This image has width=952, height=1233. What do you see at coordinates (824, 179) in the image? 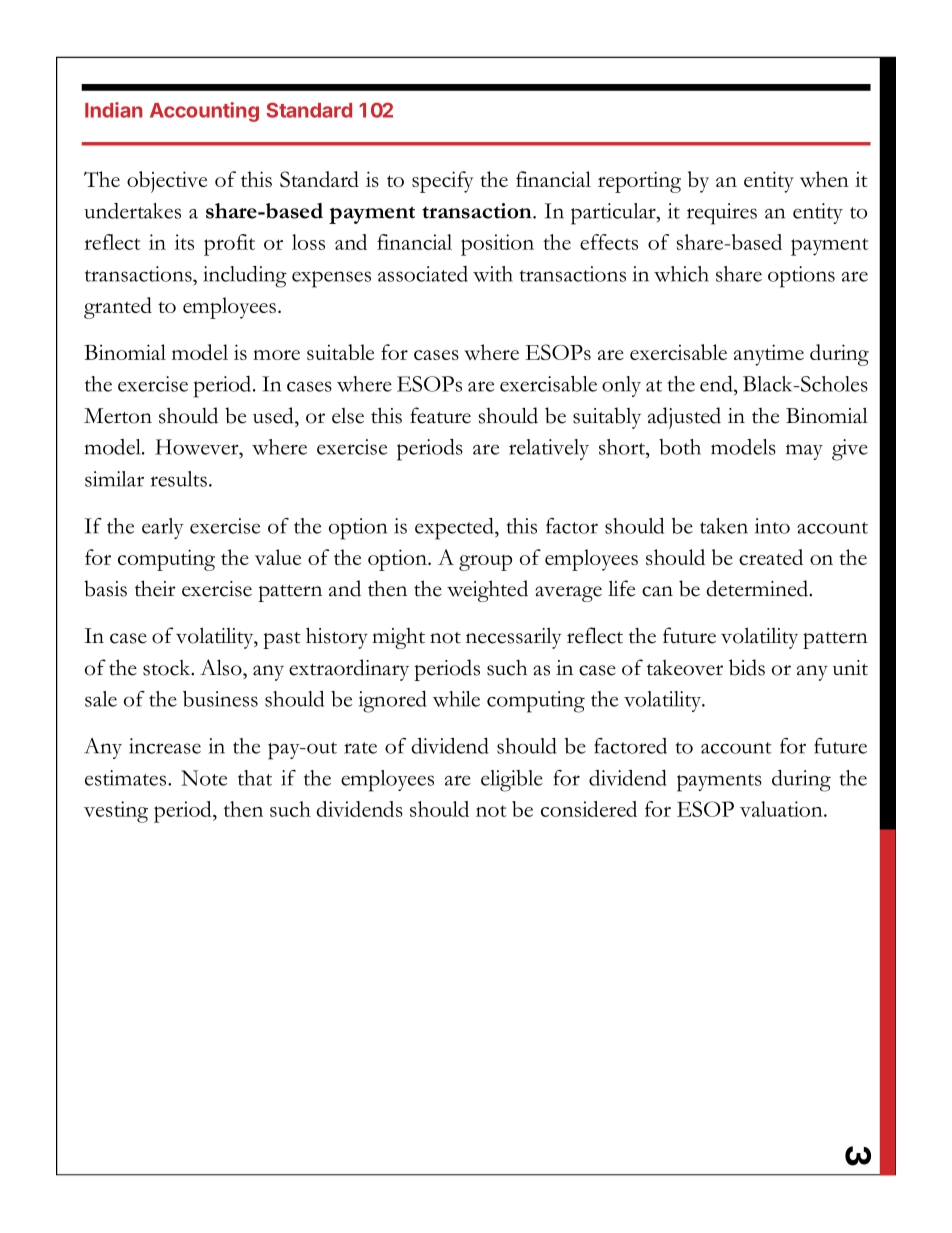
I see `when` at bounding box center [824, 179].
